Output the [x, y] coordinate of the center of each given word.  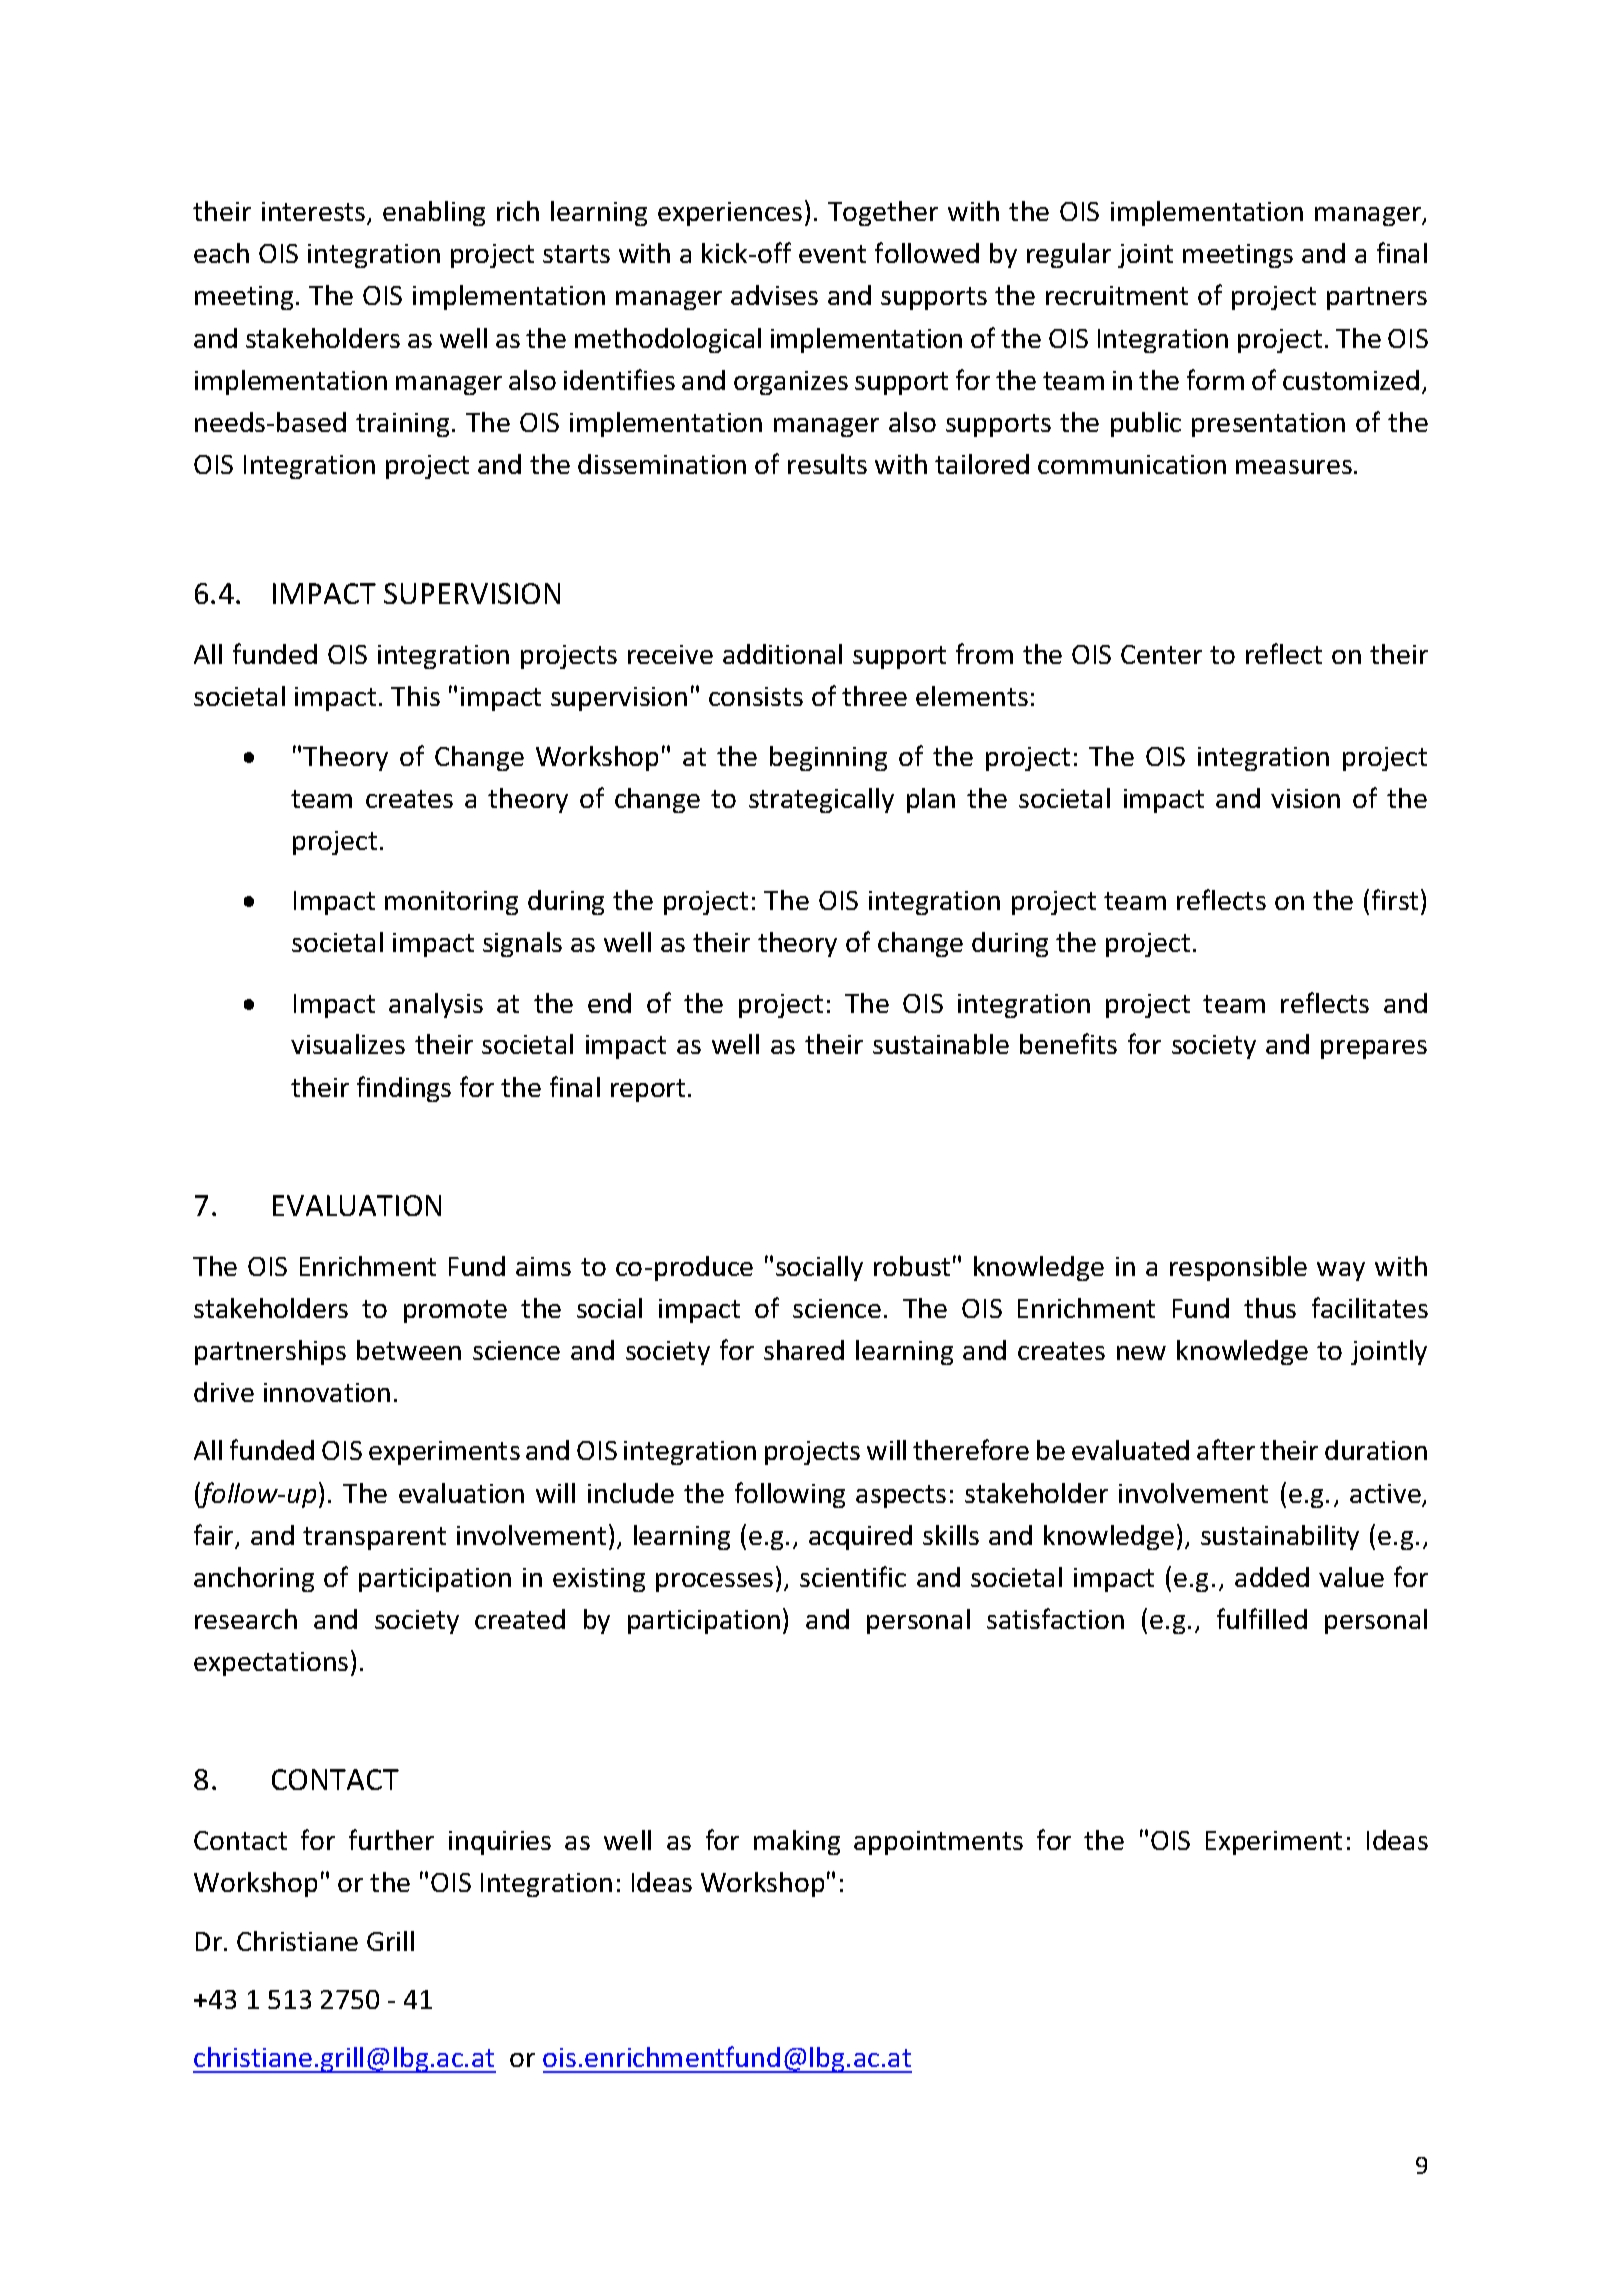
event [832, 254]
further [391, 1839]
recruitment [1117, 295]
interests [315, 213]
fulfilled [1262, 1618]
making [797, 1842]
